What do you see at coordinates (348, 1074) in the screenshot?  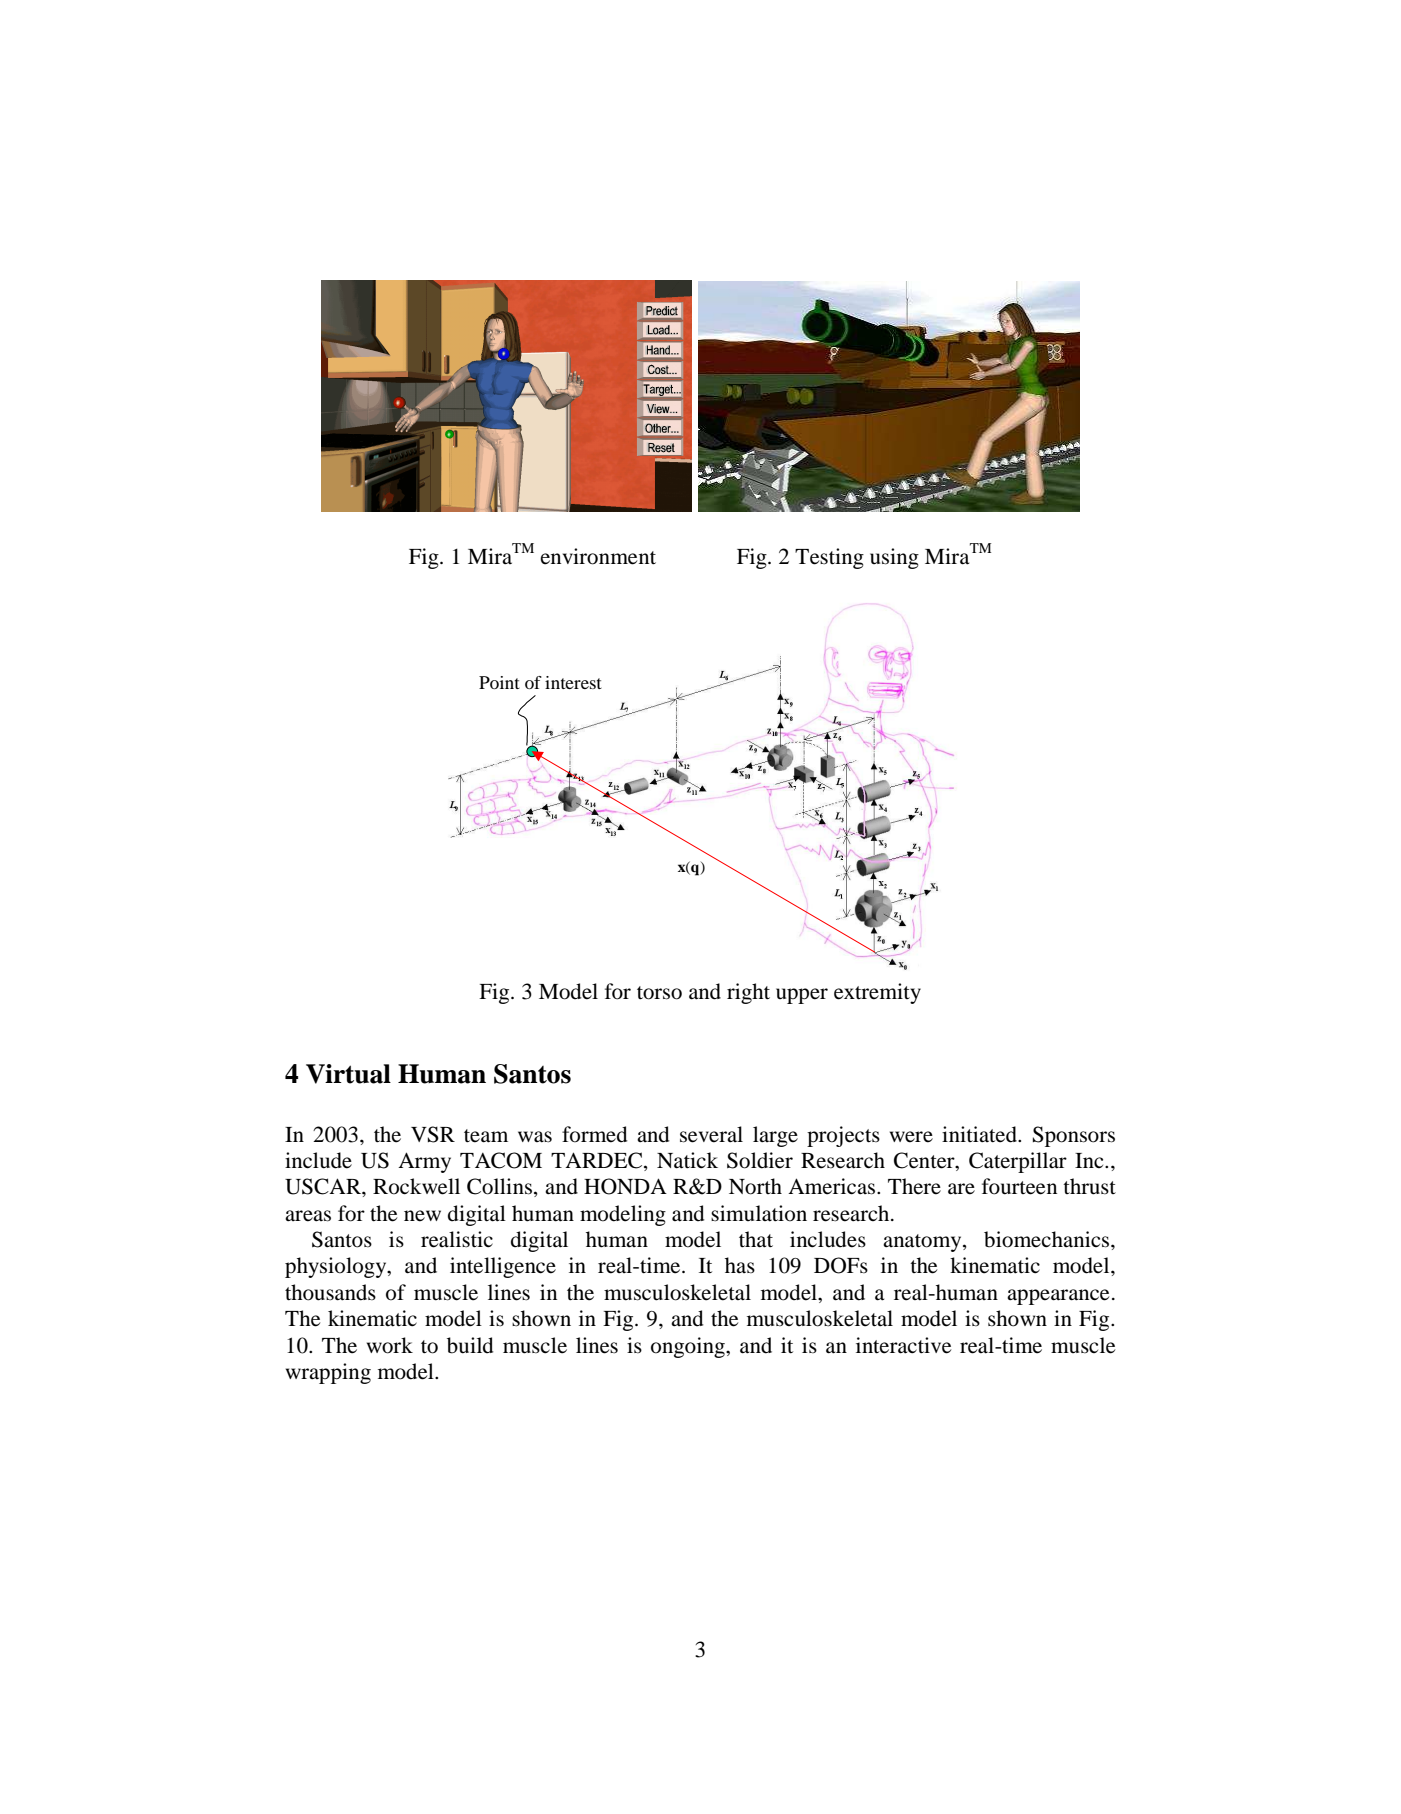 I see `Virtual` at bounding box center [348, 1074].
